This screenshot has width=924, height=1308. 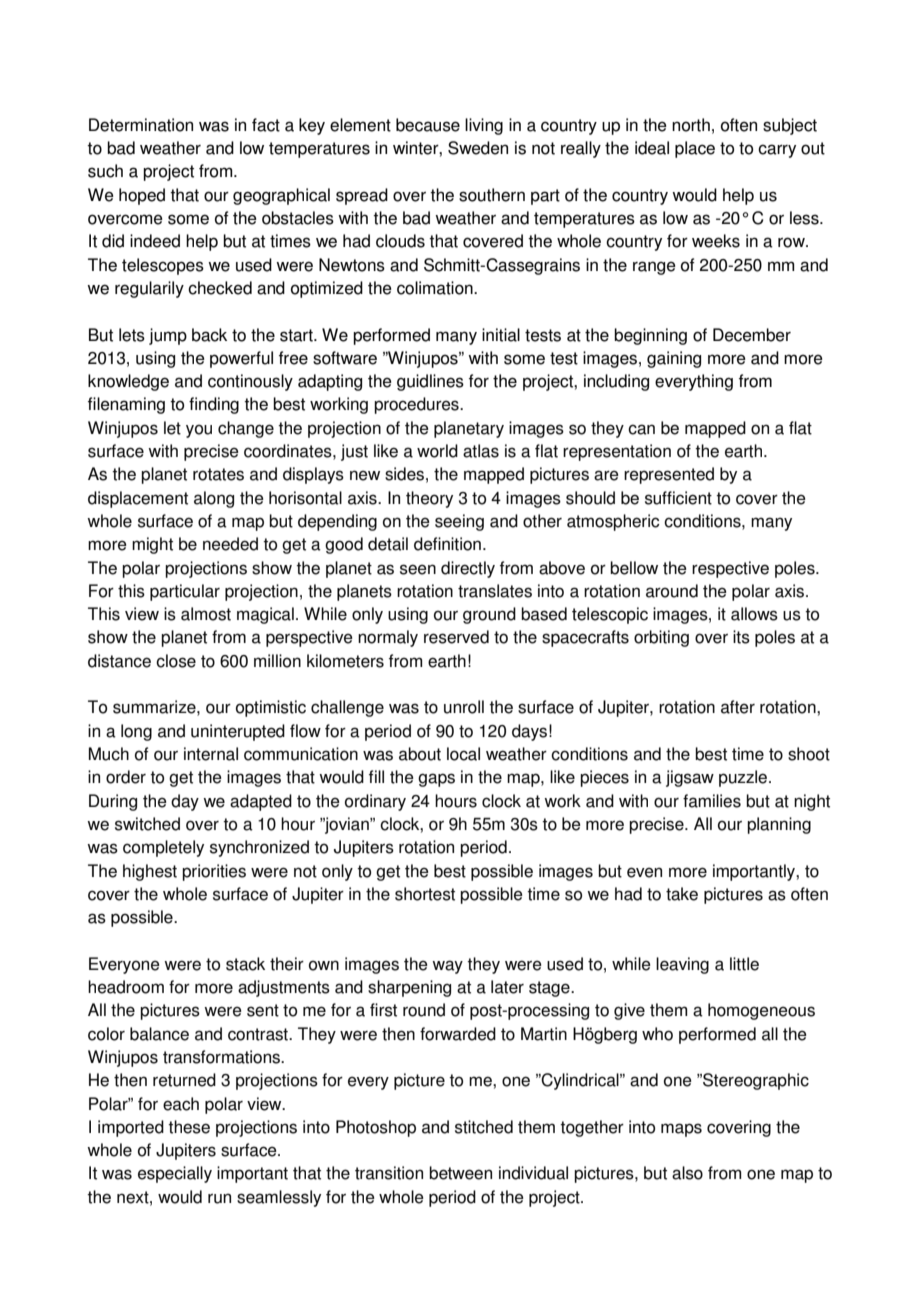 What do you see at coordinates (460, 1173) in the screenshot?
I see `between` at bounding box center [460, 1173].
